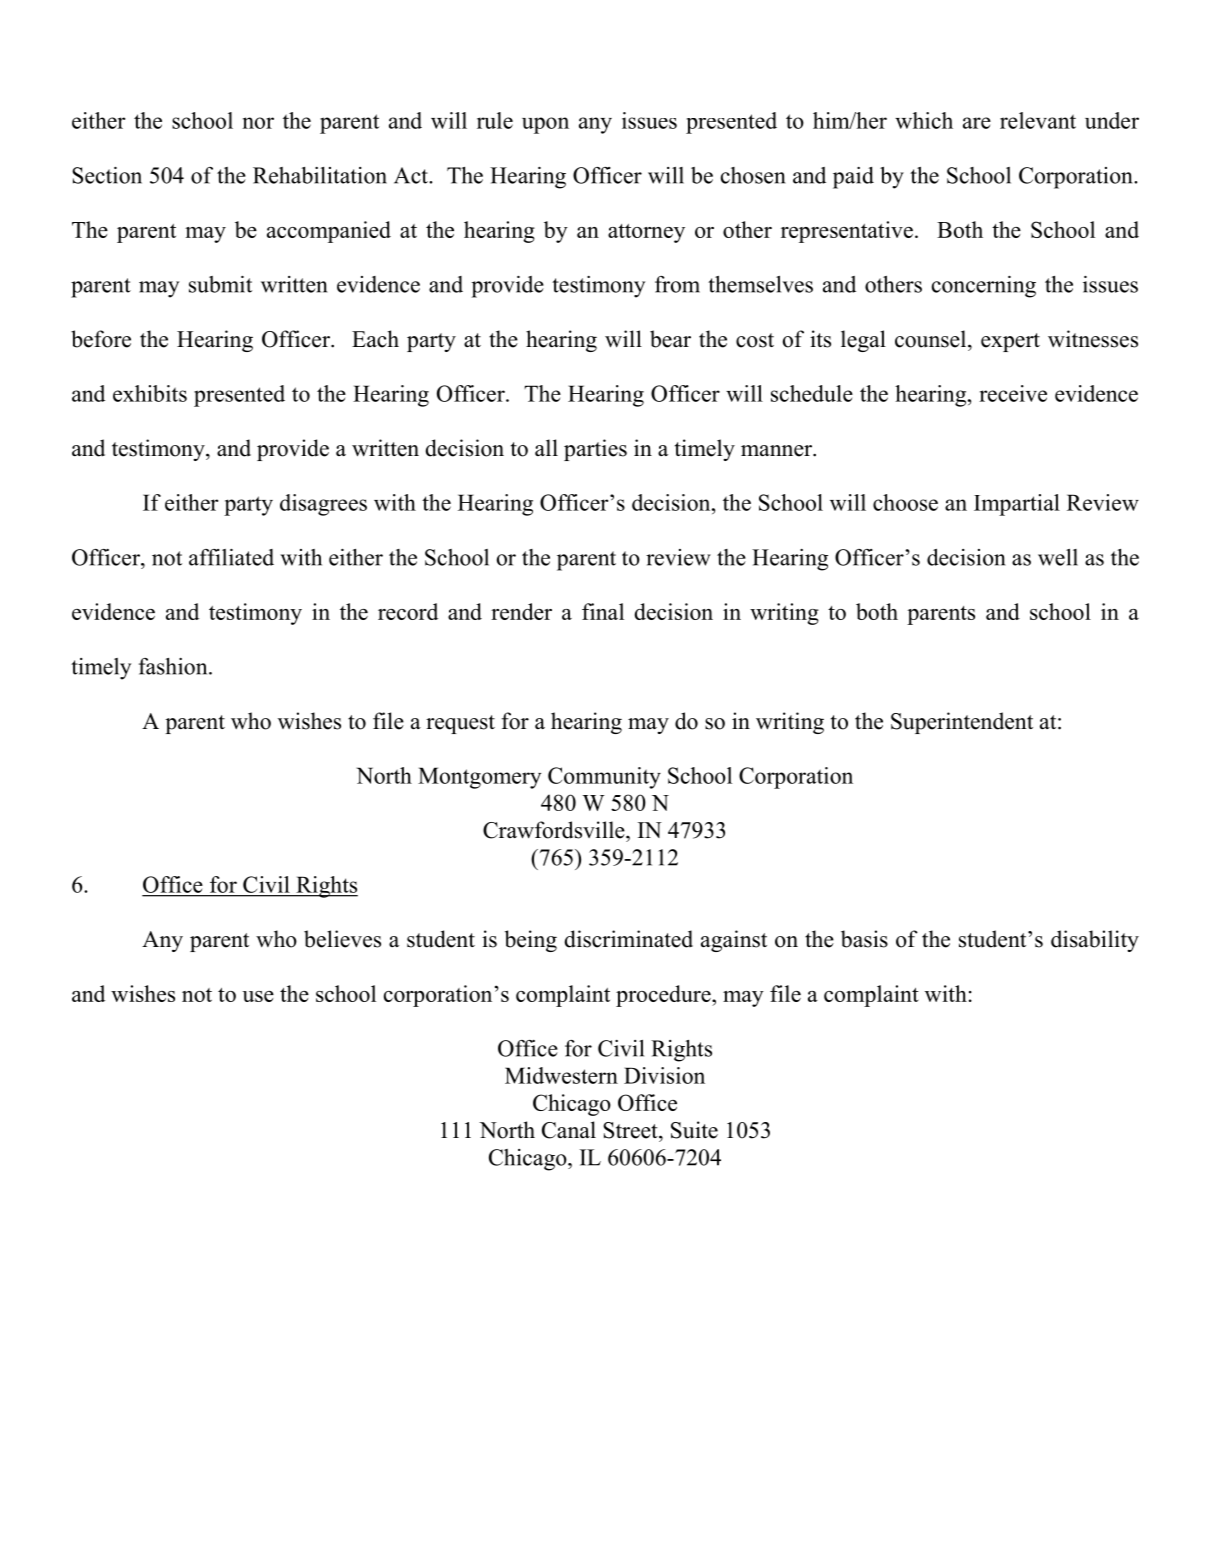  Describe the element at coordinates (150, 393) in the document. I see `exhibits` at that location.
